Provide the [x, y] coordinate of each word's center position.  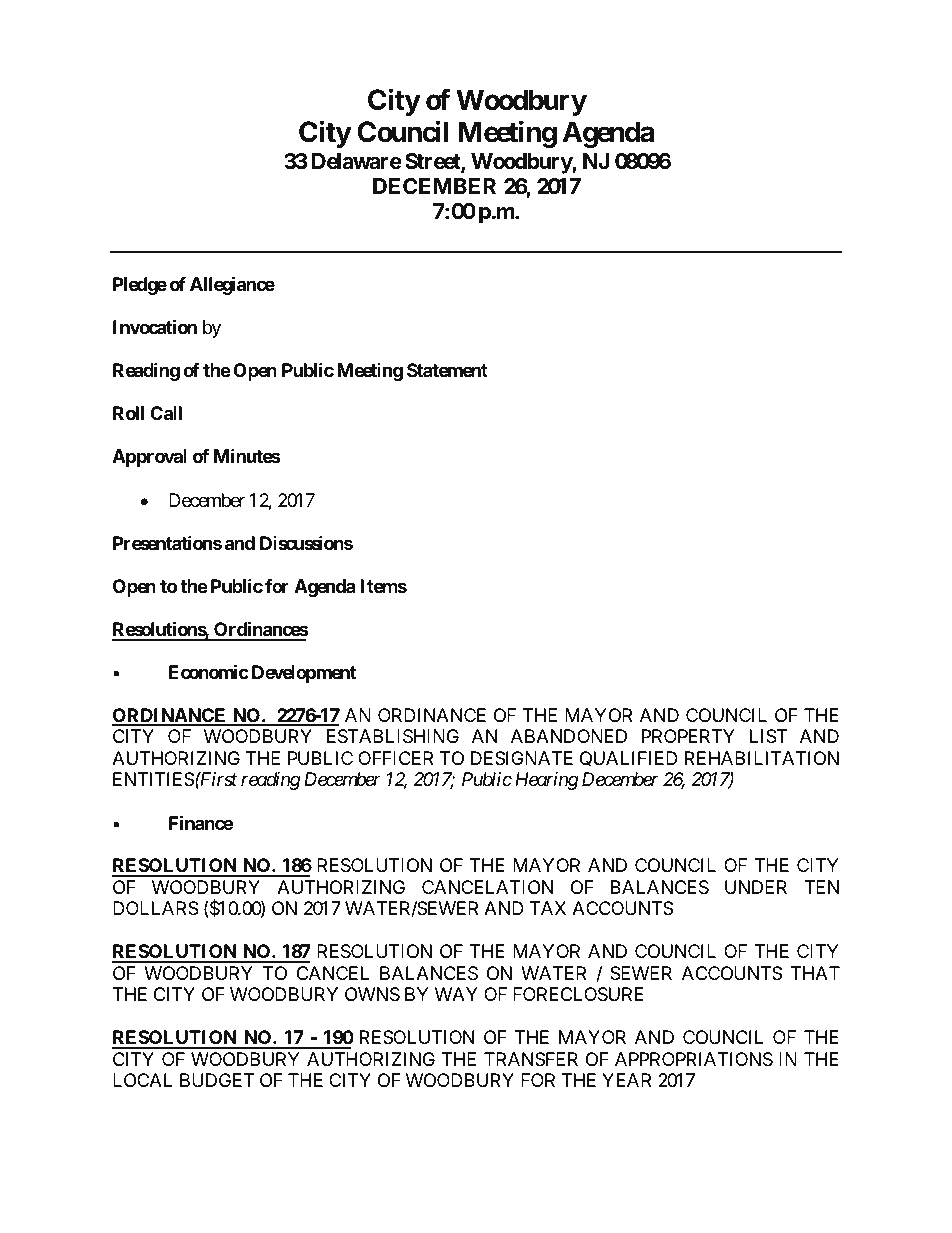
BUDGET [217, 1080]
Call [166, 413]
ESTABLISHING [393, 736]
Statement [447, 370]
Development [304, 674]
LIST [768, 736]
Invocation [155, 326]
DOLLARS [156, 908]
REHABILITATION [762, 758]
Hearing [547, 781]
